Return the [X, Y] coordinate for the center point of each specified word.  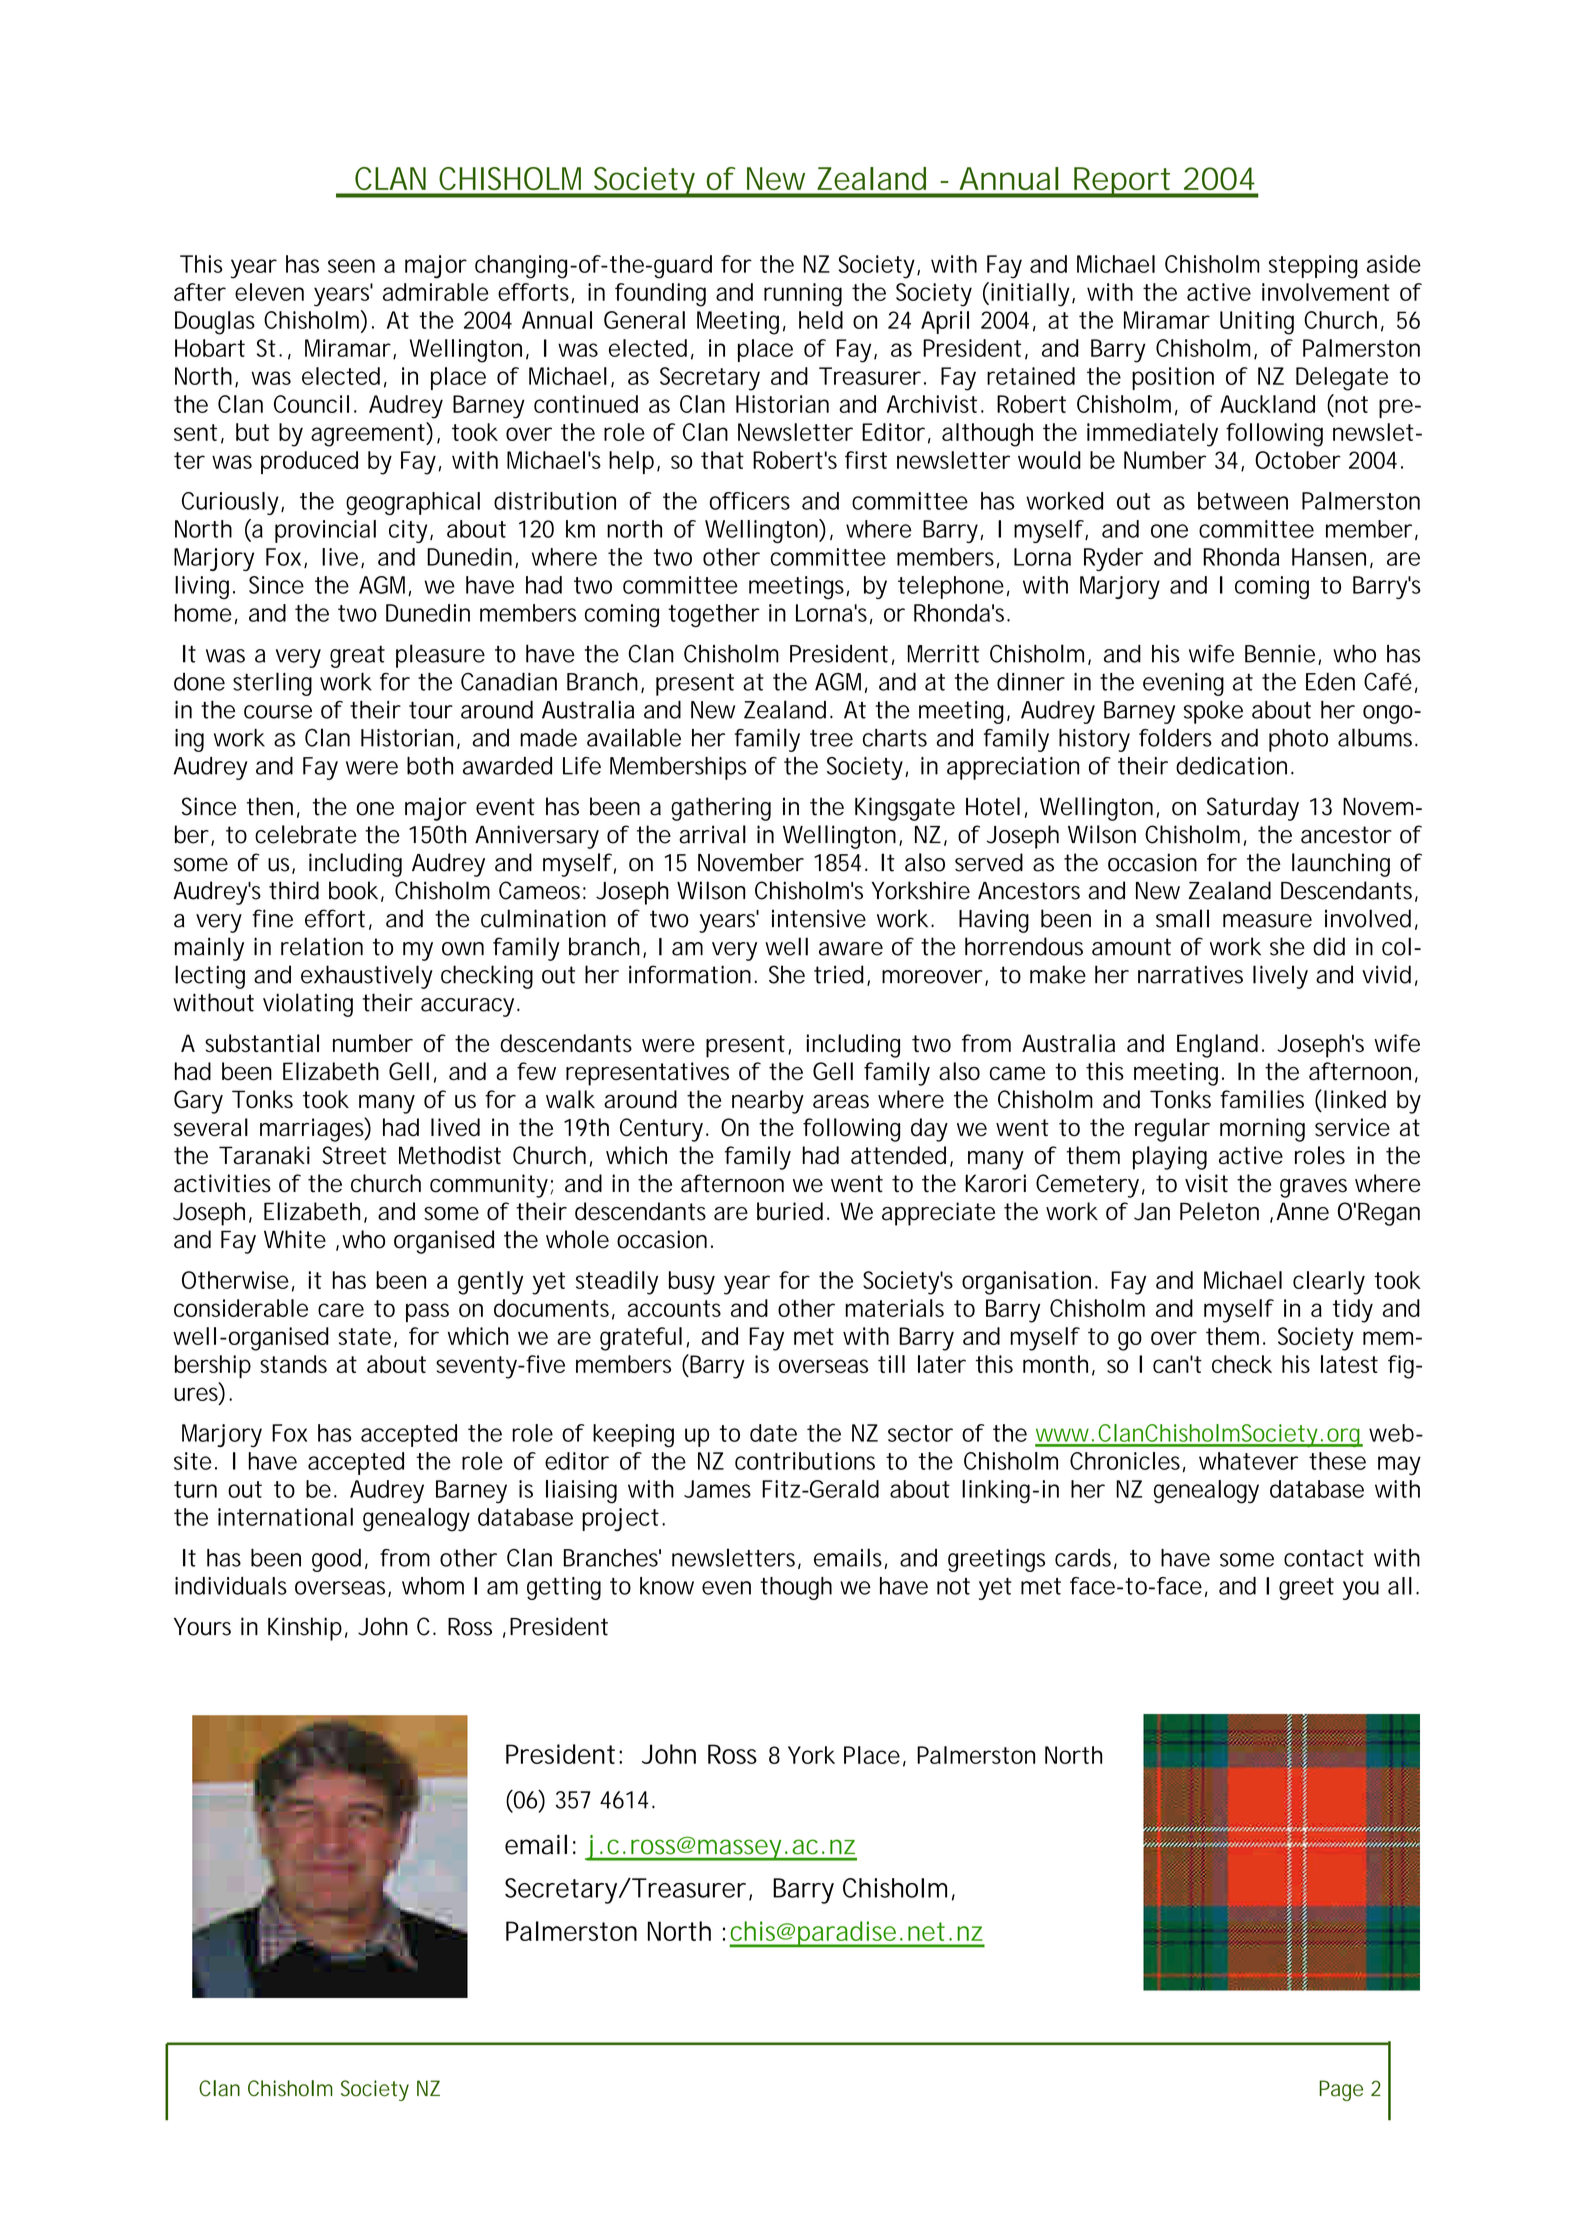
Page [1341, 2090]
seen [351, 266]
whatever [1248, 1461]
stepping [1313, 267]
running [803, 295]
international [285, 1517]
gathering [721, 809]
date [773, 1433]
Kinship [305, 1629]
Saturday [1253, 809]
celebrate [306, 834]
